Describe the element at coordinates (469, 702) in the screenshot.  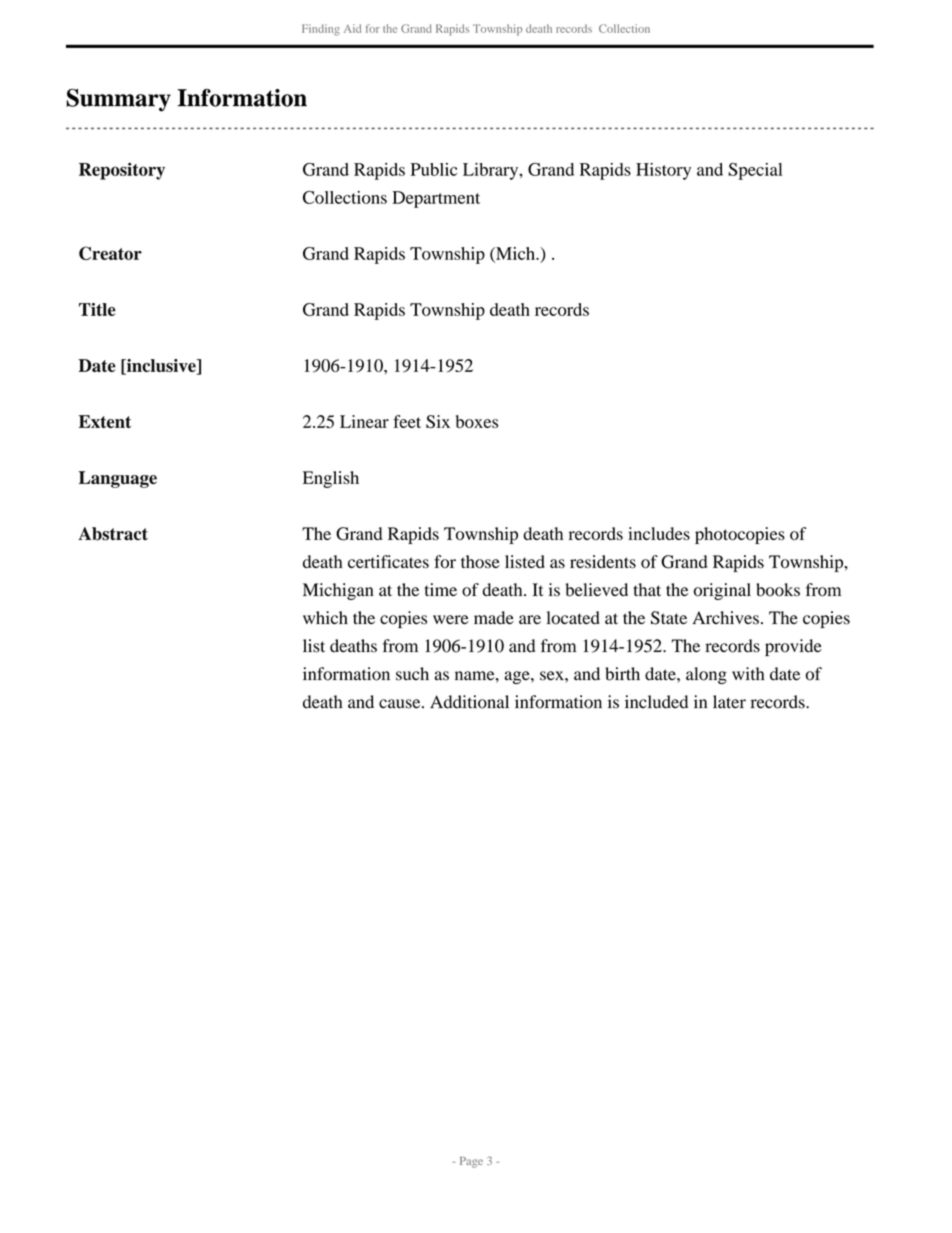
I see `Additional` at that location.
